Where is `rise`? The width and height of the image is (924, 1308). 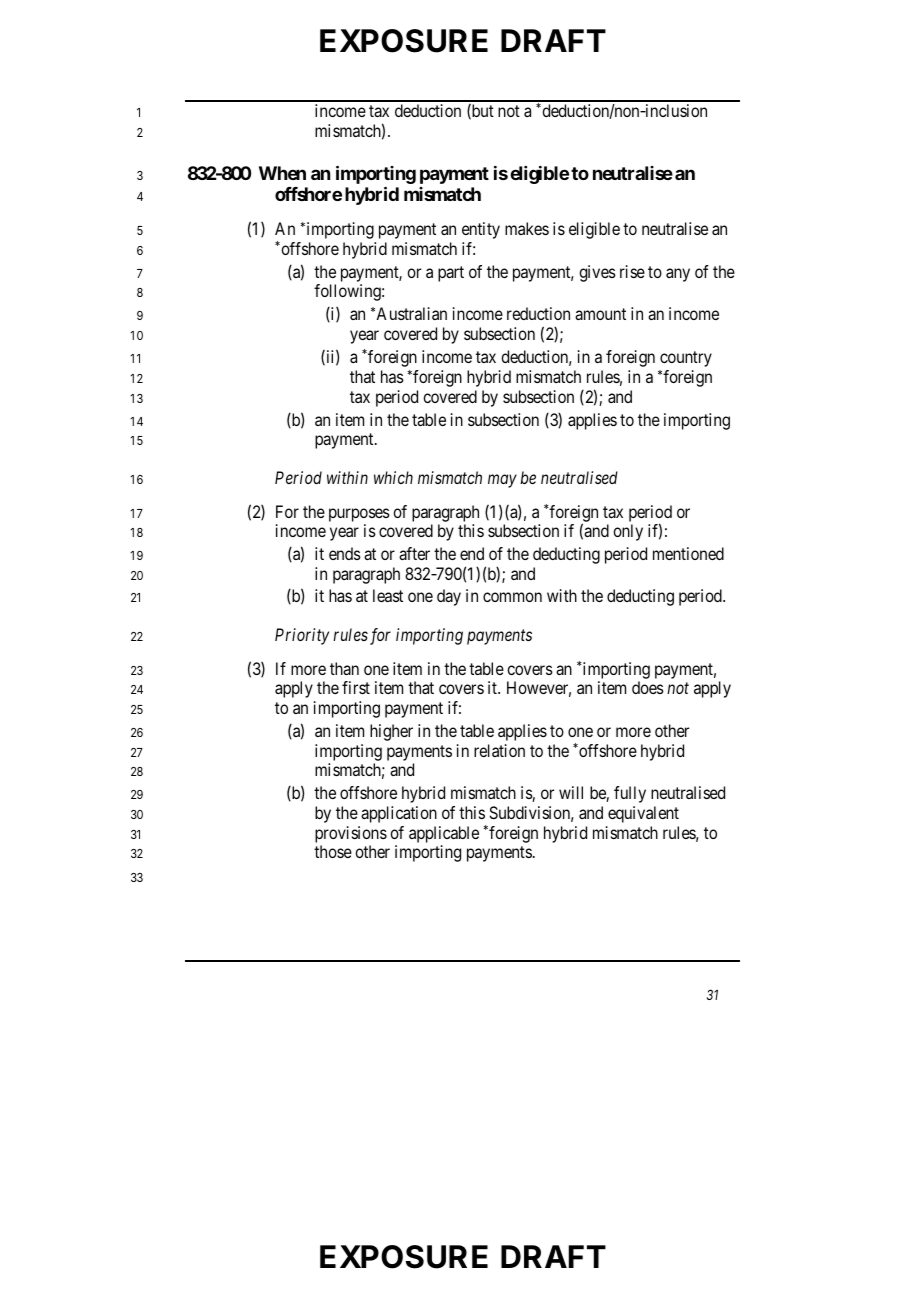 rise is located at coordinates (632, 271).
